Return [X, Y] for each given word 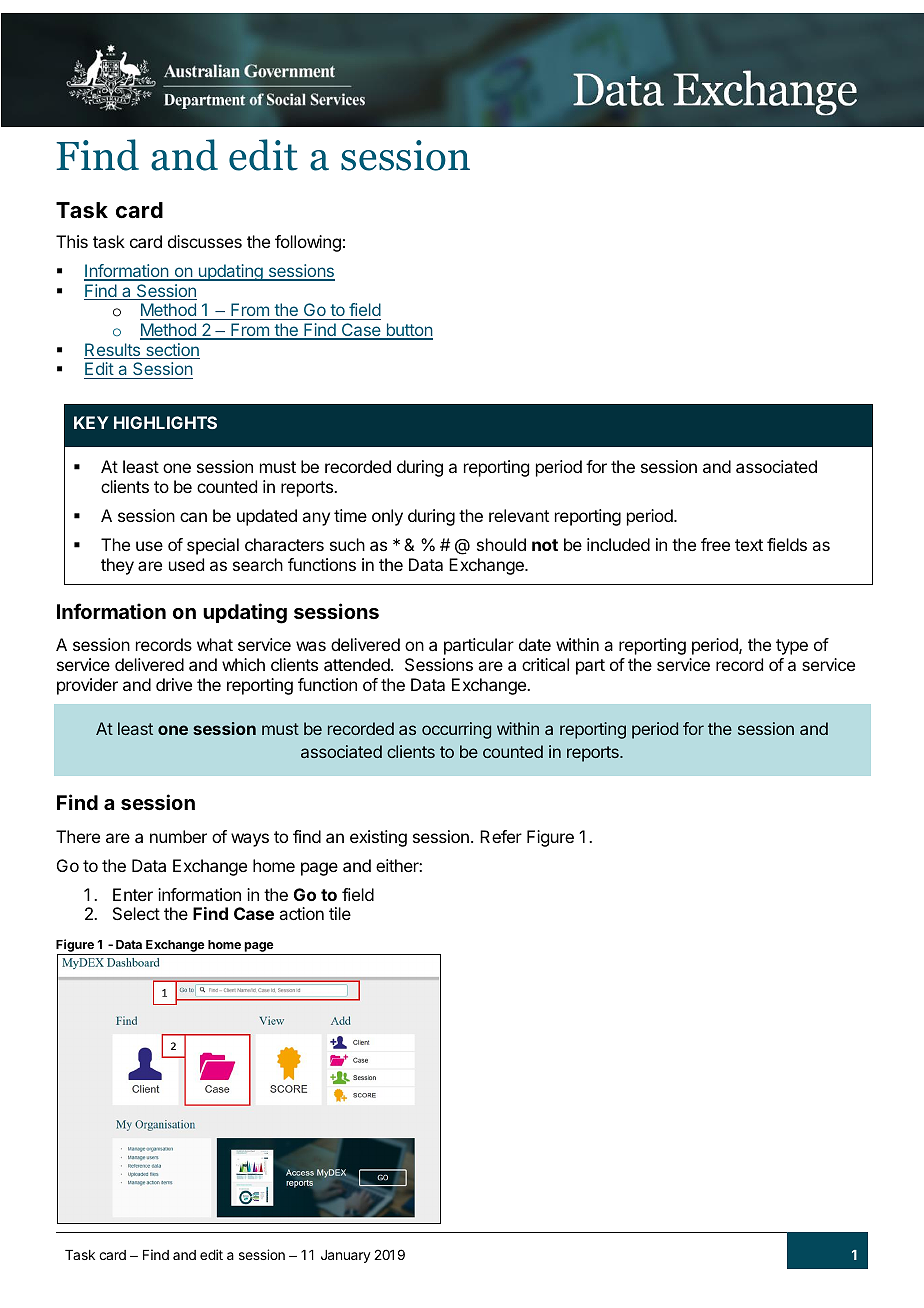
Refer [501, 836]
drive [174, 684]
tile [340, 913]
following [308, 243]
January [346, 1256]
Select [136, 913]
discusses [205, 241]
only [387, 517]
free [715, 544]
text [749, 545]
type [792, 647]
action [301, 913]
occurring [456, 730]
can [193, 517]
